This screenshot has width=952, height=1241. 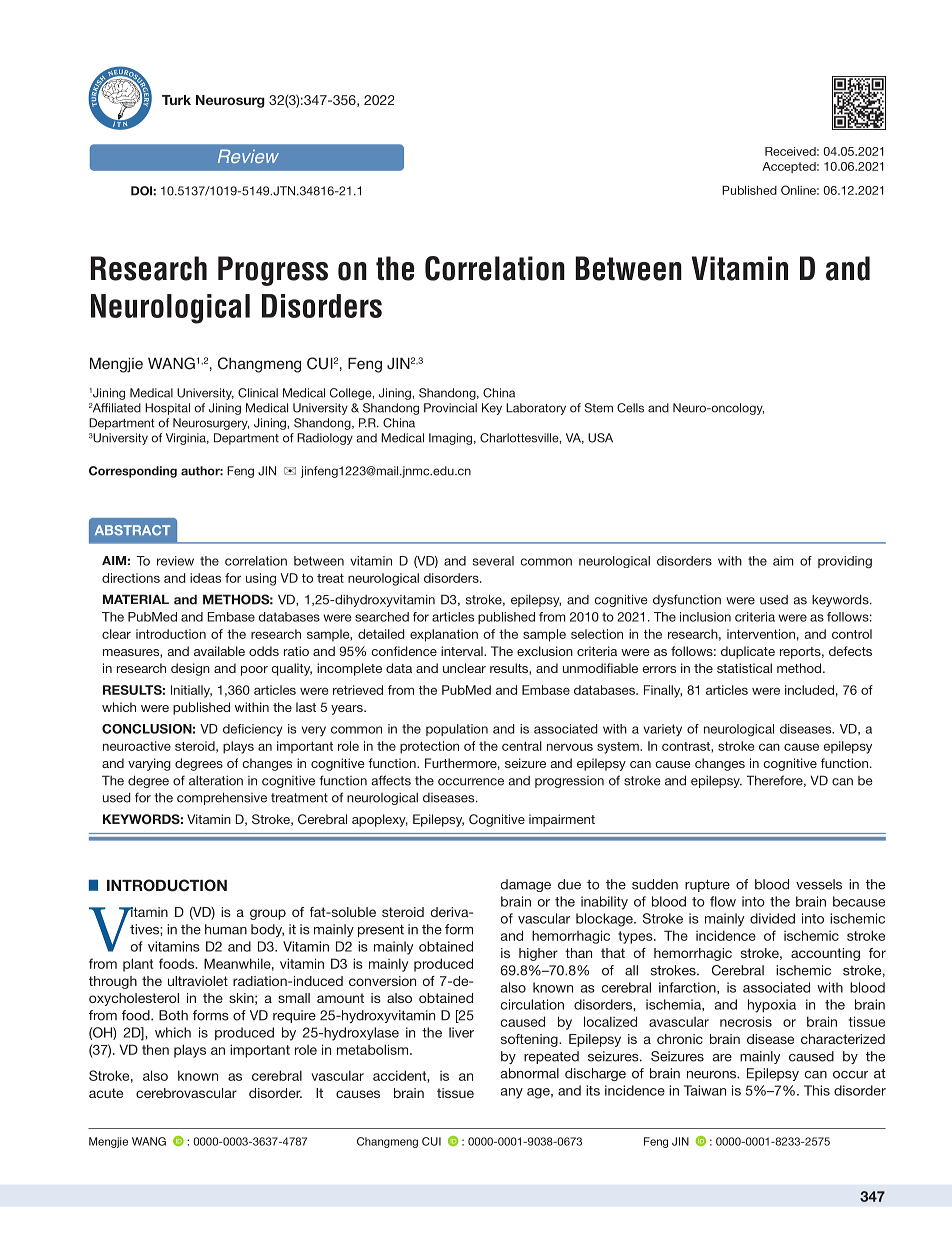 What do you see at coordinates (167, 409) in the screenshot?
I see `Hospital` at bounding box center [167, 409].
